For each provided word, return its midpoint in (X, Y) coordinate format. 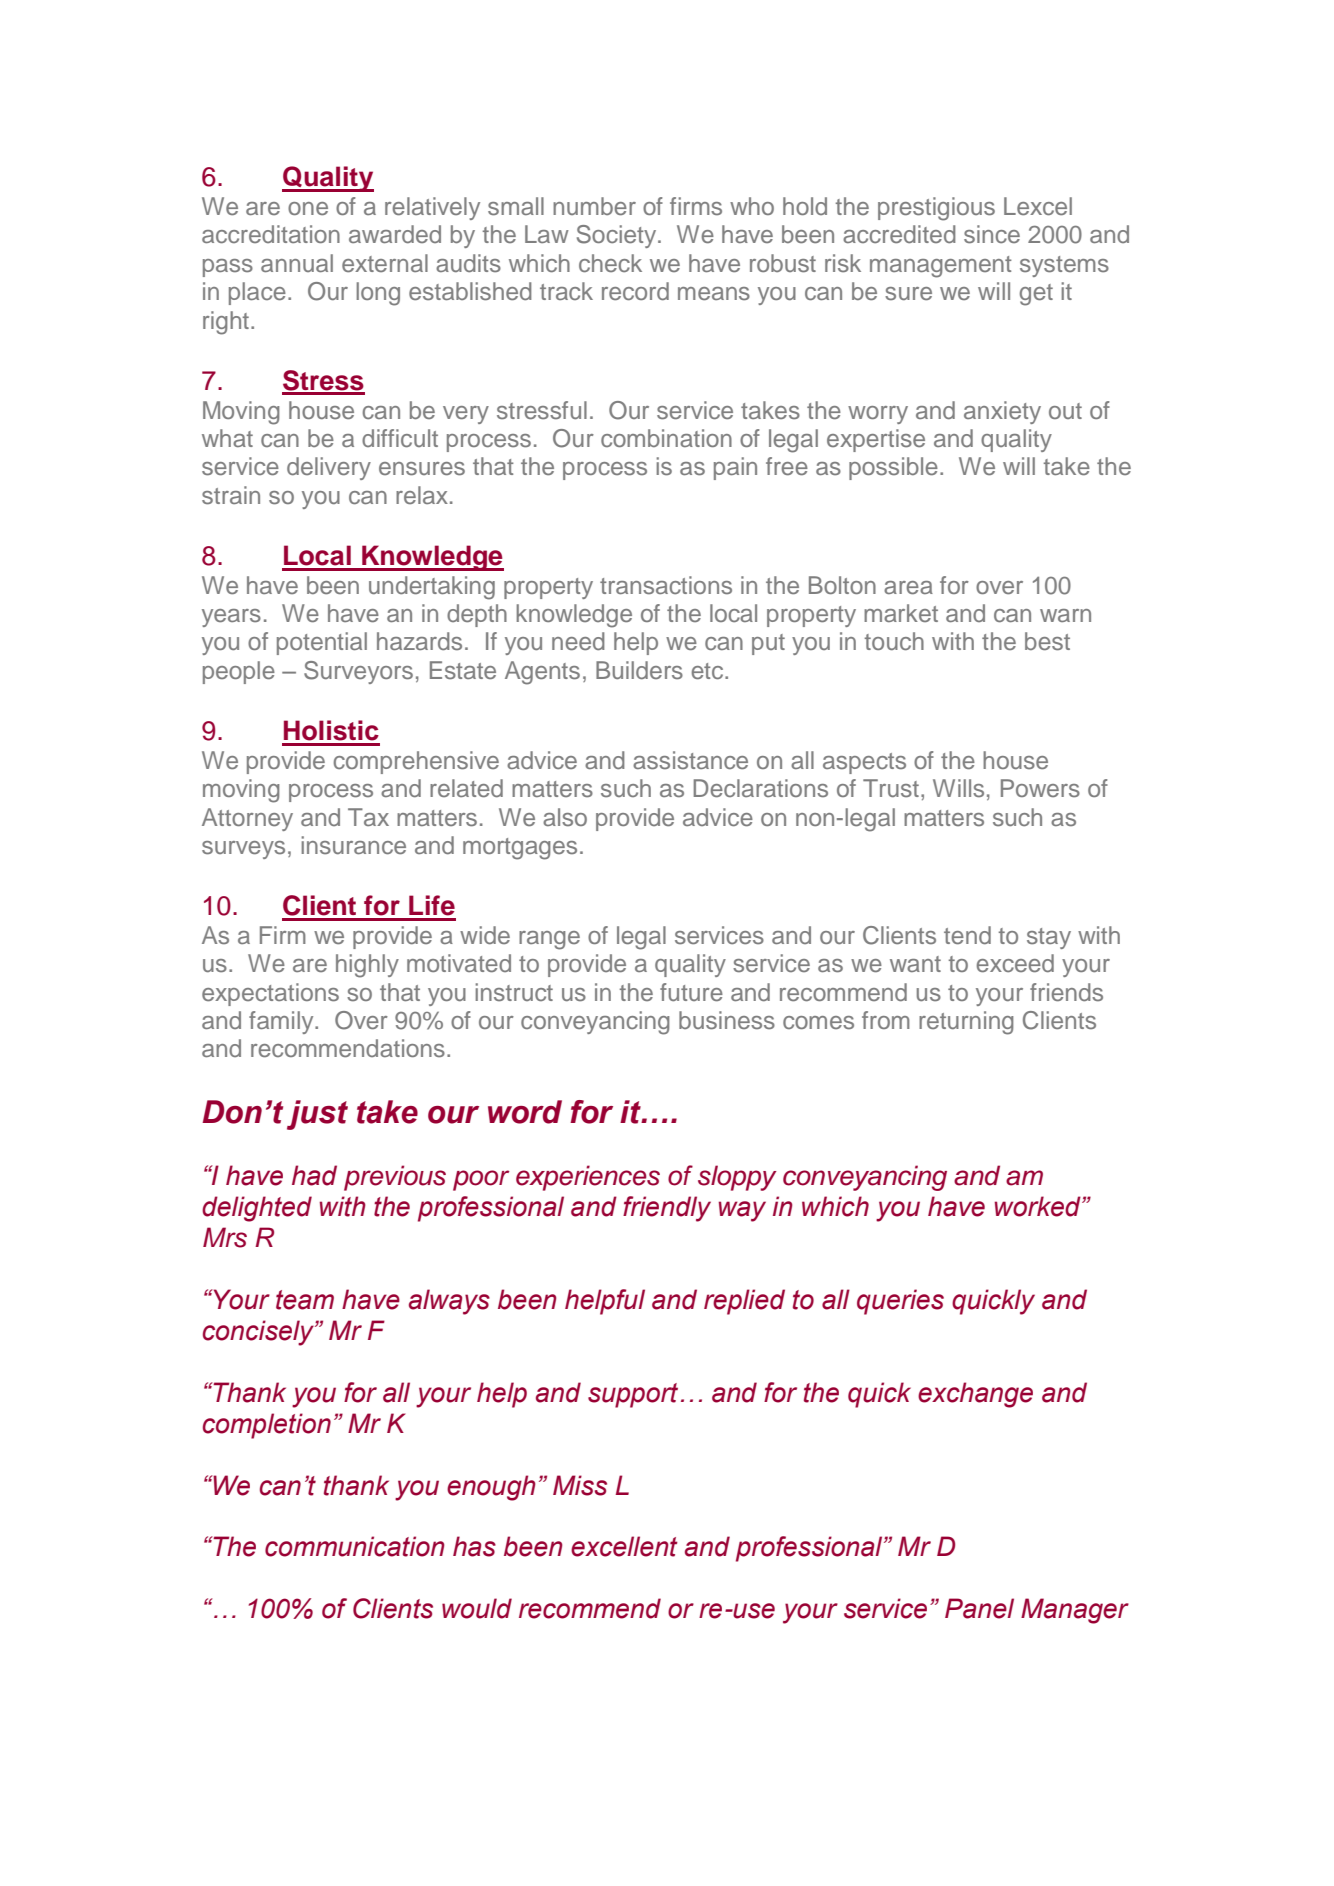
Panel (979, 1608)
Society (618, 236)
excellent (624, 1546)
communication (354, 1546)
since (992, 234)
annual (297, 263)
